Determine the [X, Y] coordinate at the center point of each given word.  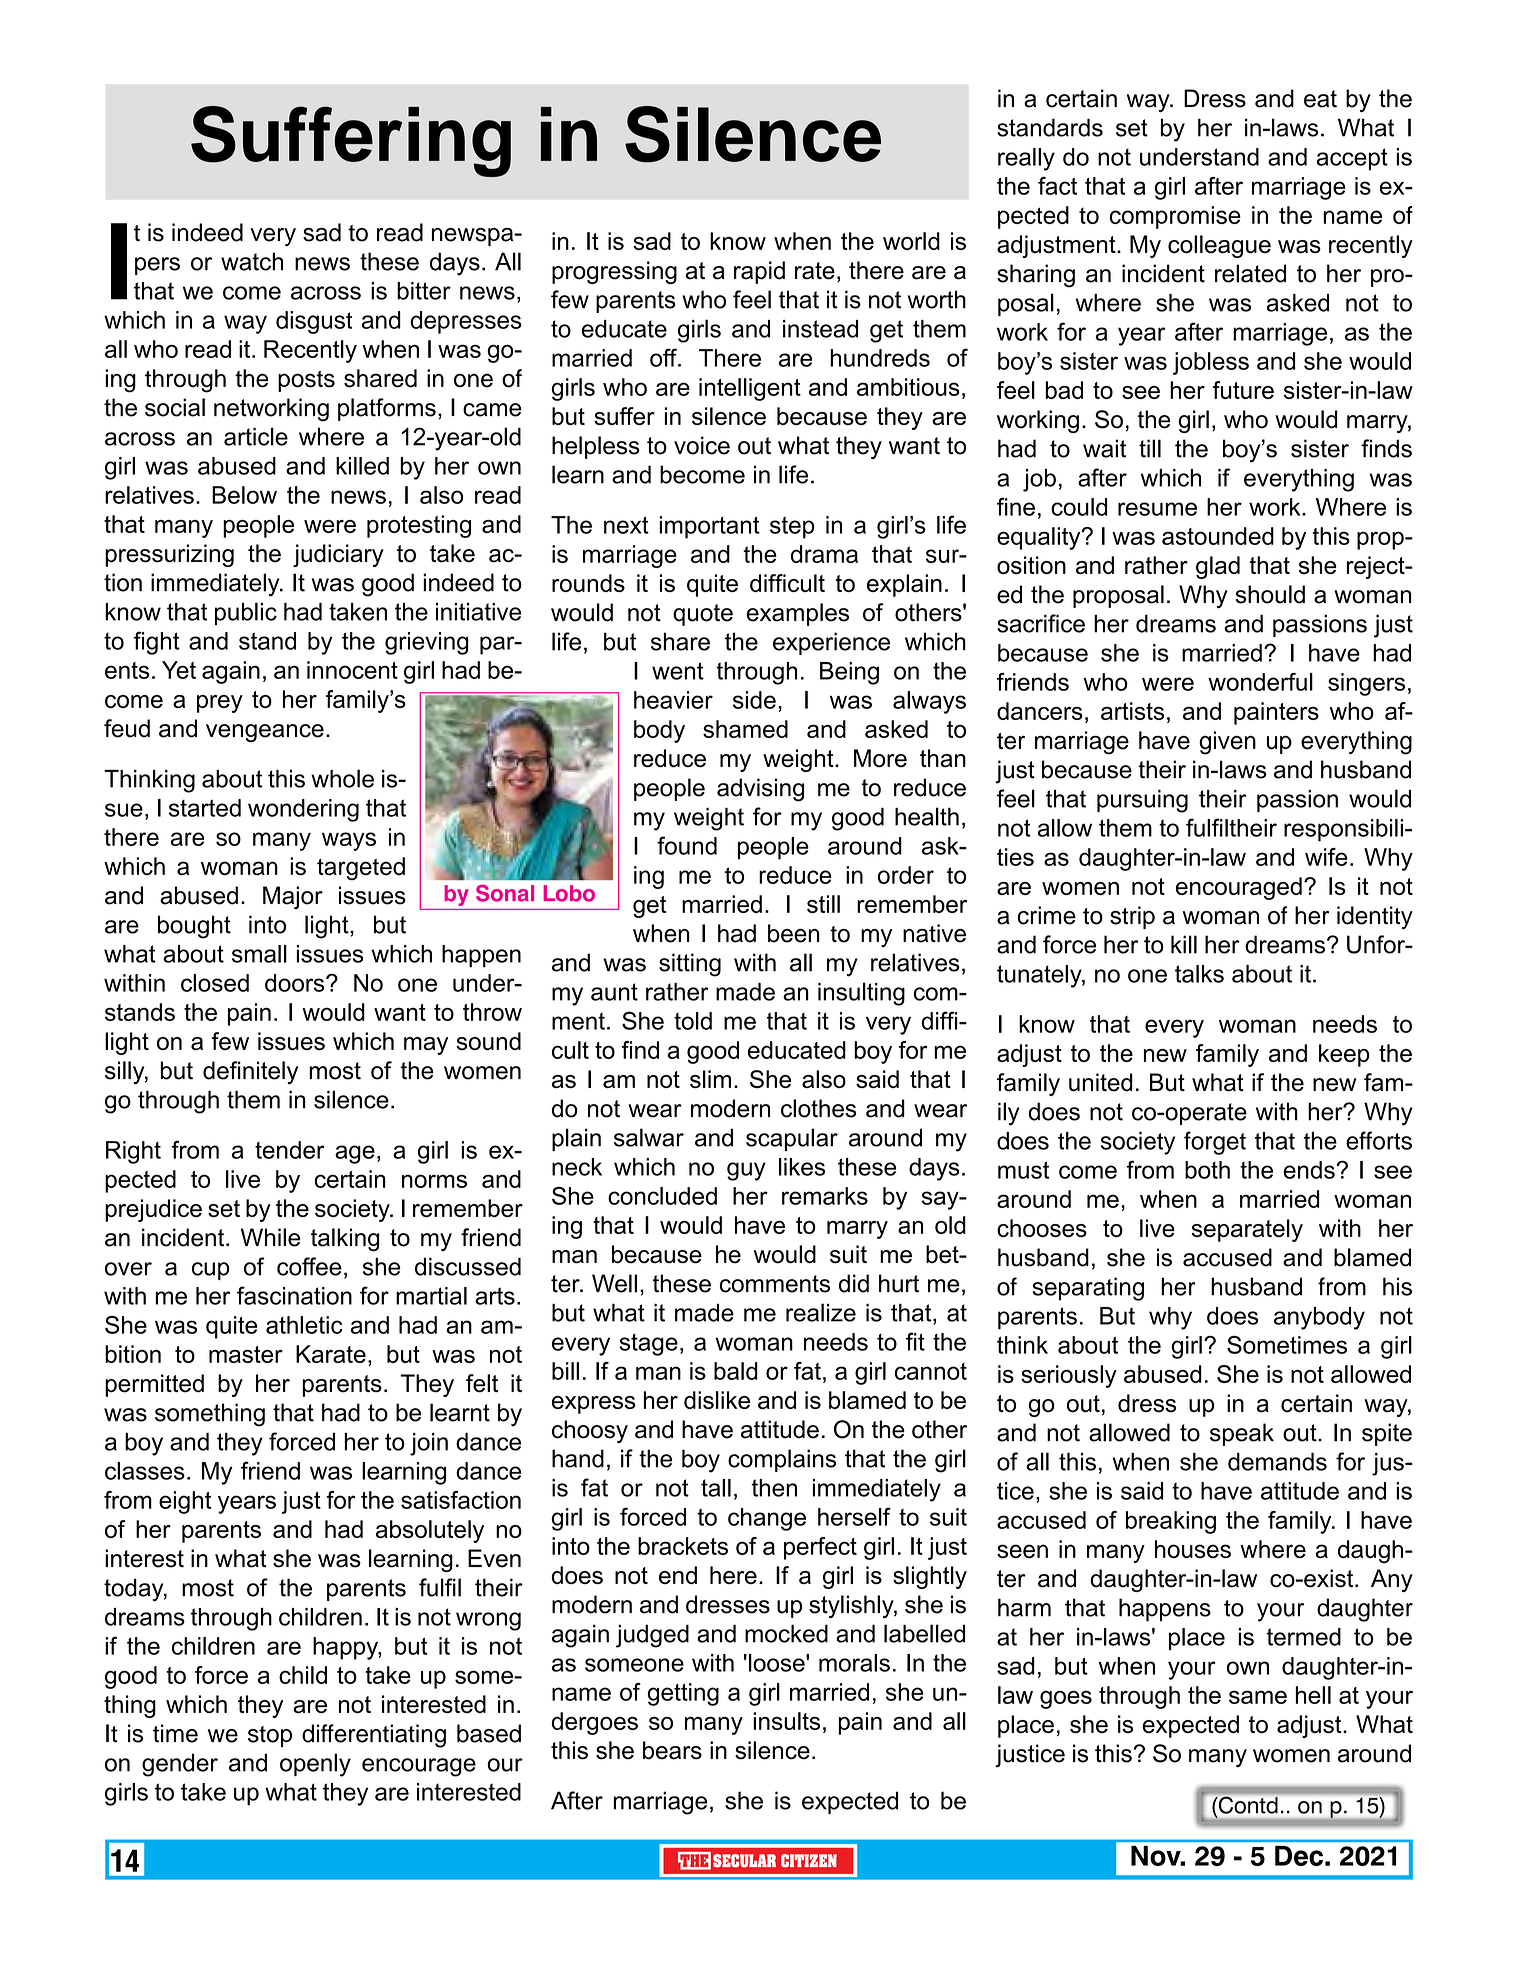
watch [252, 261]
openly [315, 1765]
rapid [759, 272]
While [271, 1237]
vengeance [265, 733]
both [1207, 1170]
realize [821, 1312]
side [754, 700]
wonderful [1260, 682]
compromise [1175, 217]
